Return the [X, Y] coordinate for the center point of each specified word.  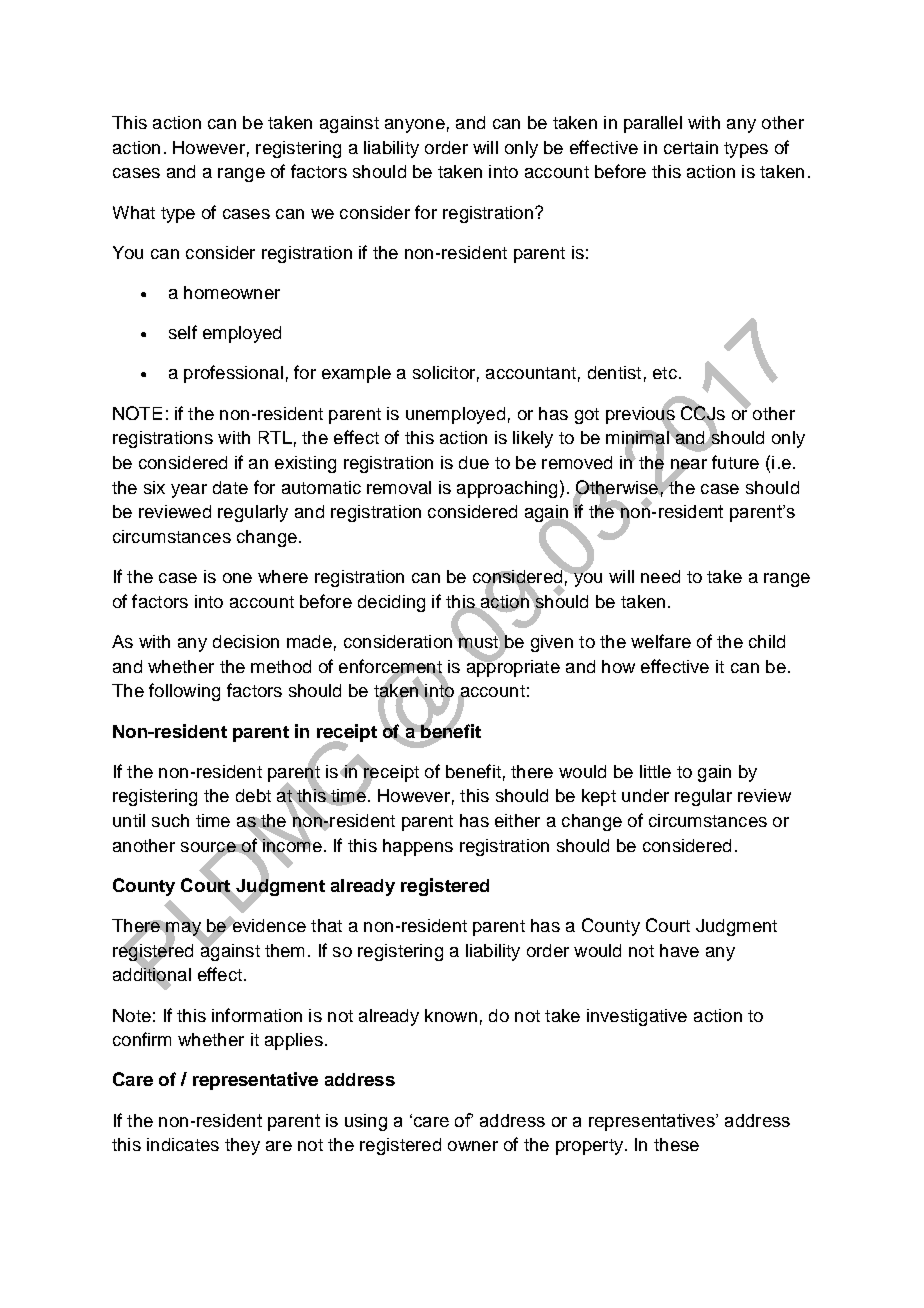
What [134, 212]
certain [691, 147]
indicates [183, 1144]
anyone [415, 126]
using [366, 1122]
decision [246, 641]
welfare [661, 641]
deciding [391, 603]
